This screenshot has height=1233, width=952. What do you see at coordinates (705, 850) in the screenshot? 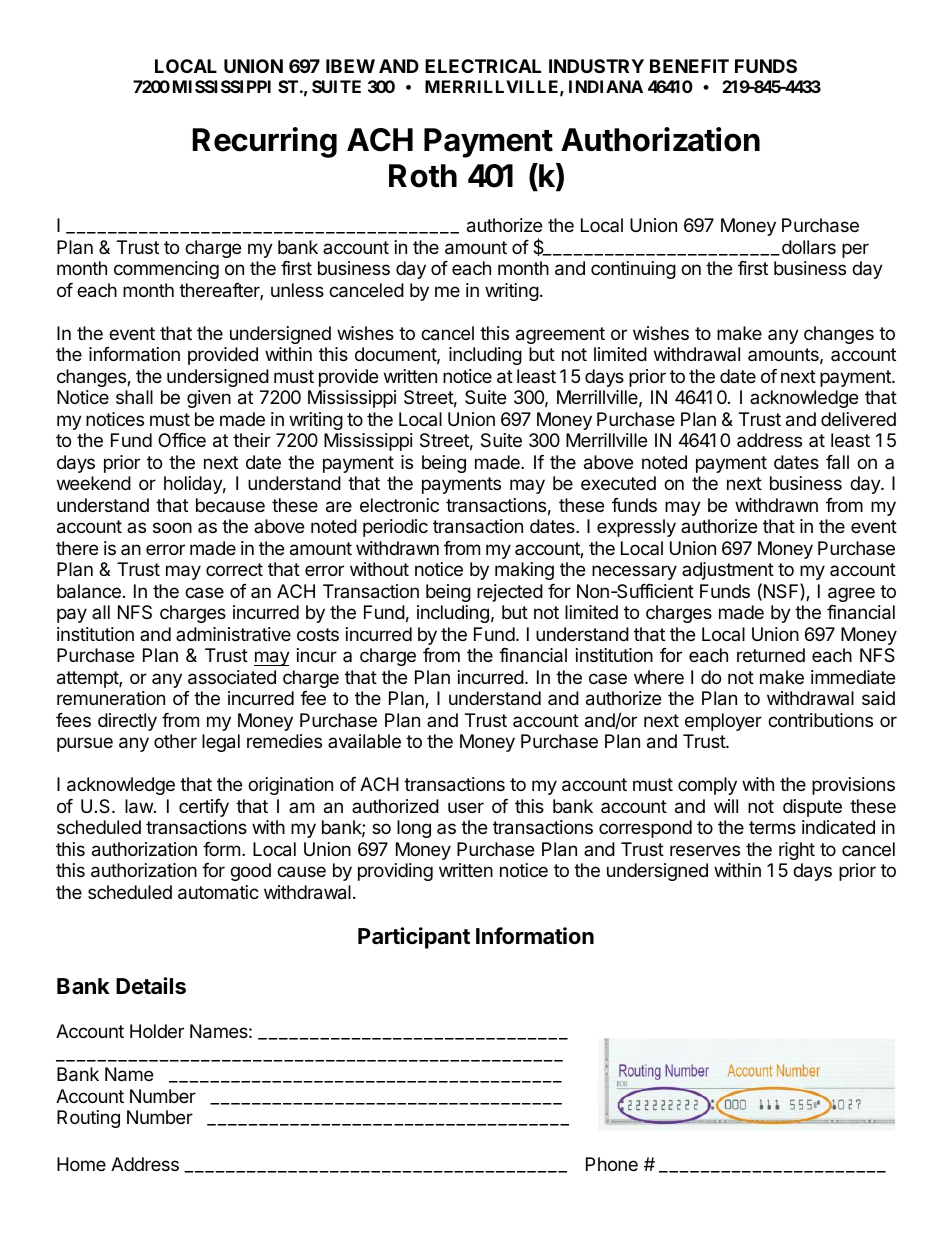
I see `reserves` at bounding box center [705, 850].
